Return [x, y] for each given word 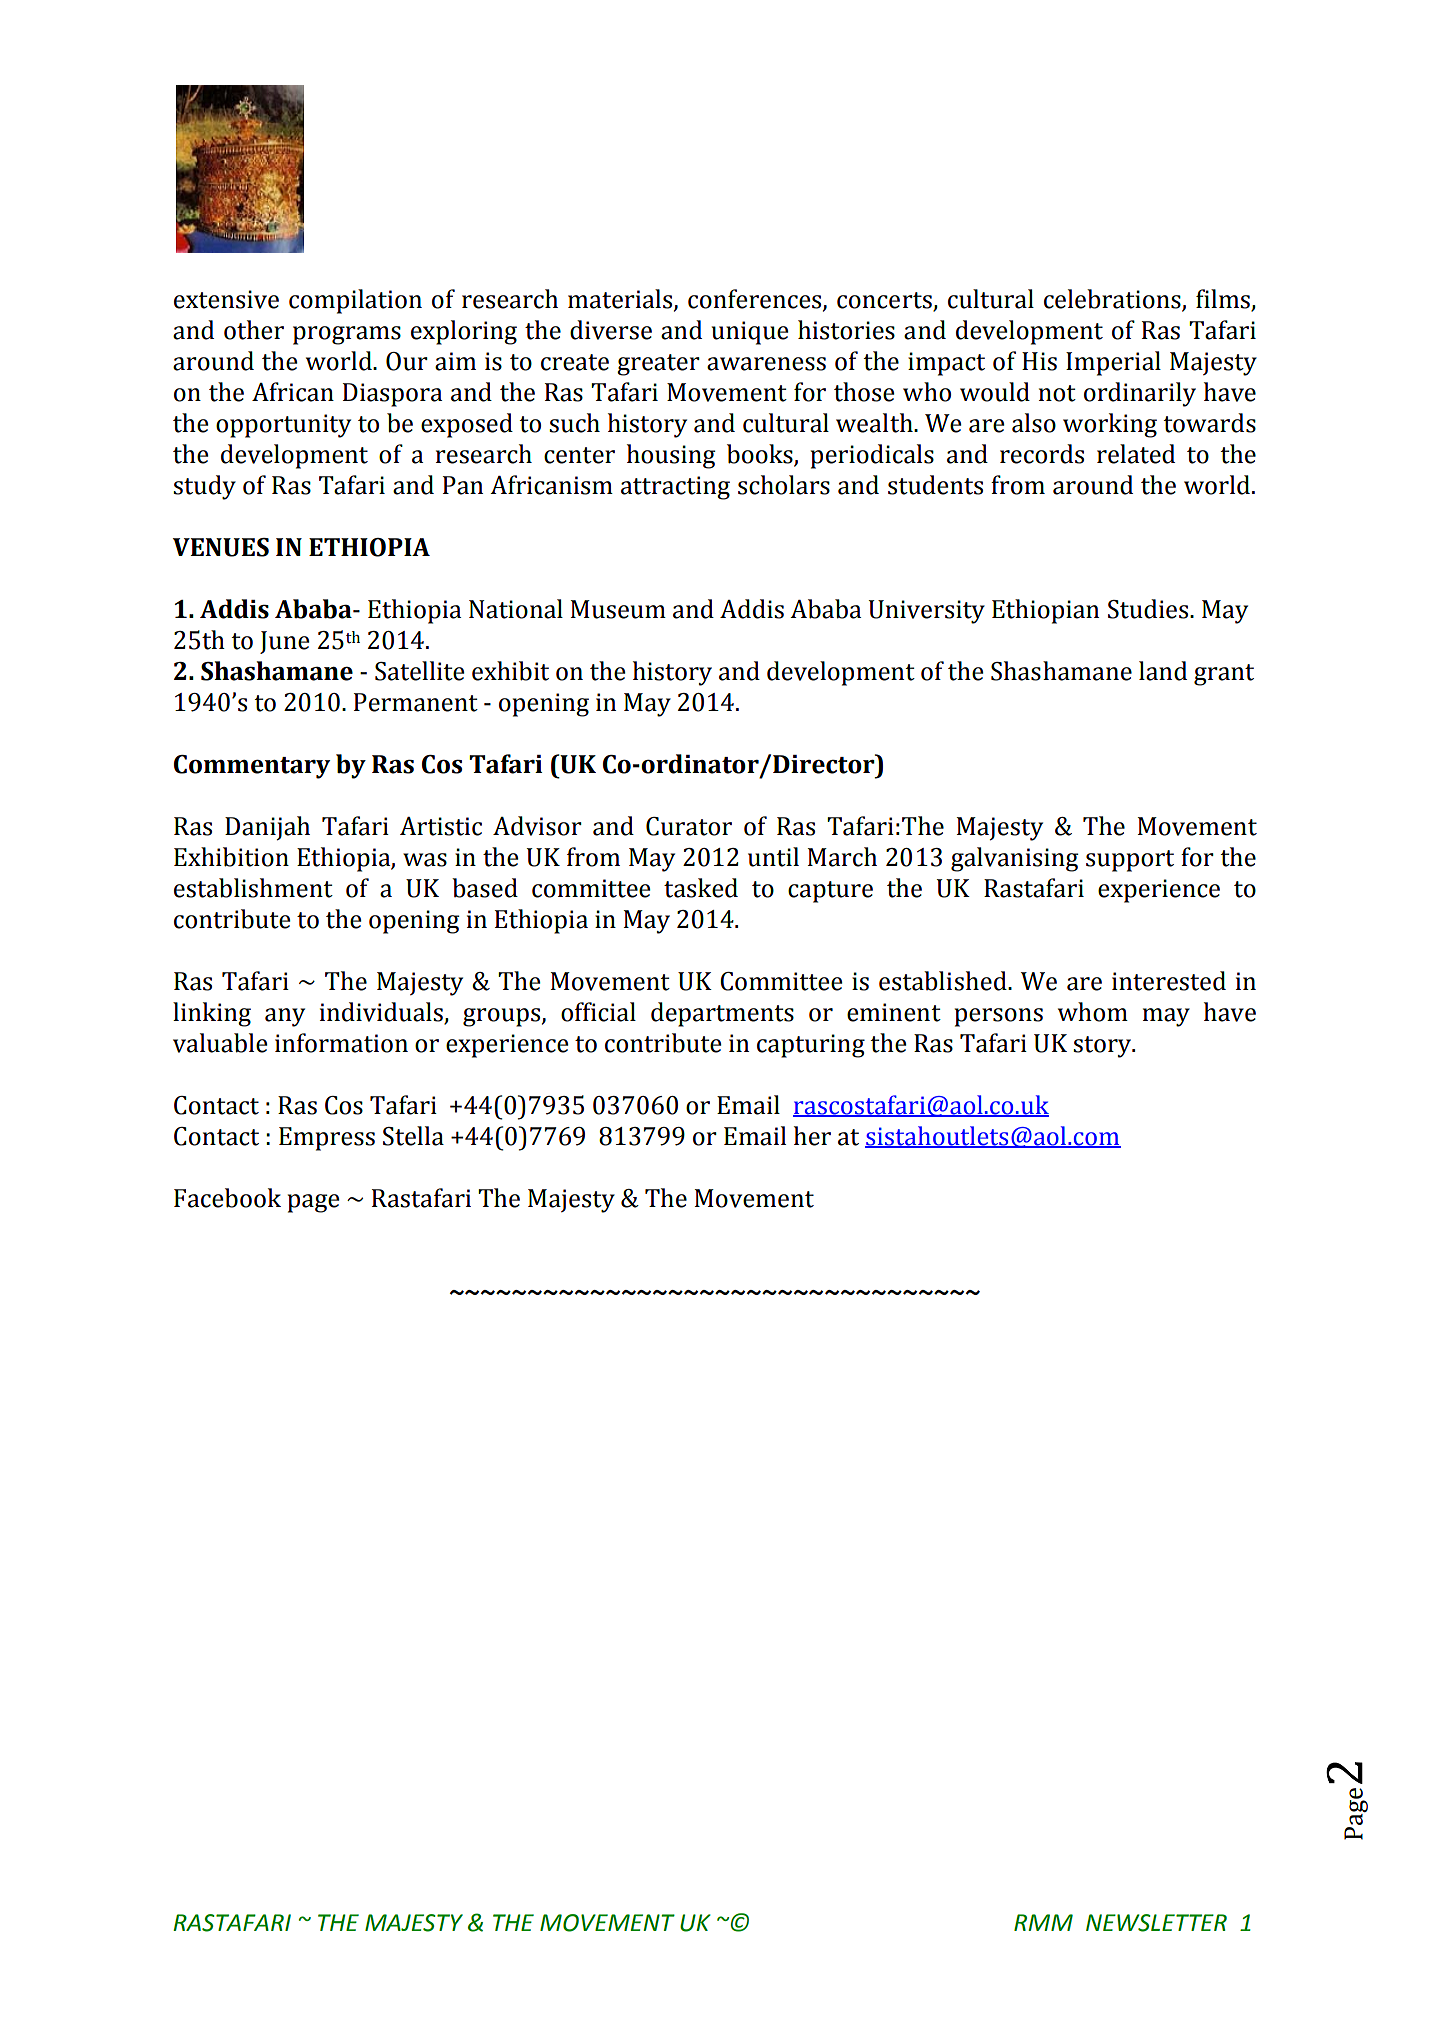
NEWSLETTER [1156, 1923]
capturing [811, 1046]
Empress [327, 1139]
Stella [413, 1136]
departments [722, 1014]
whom [1093, 1012]
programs [347, 335]
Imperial [1113, 363]
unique [750, 333]
